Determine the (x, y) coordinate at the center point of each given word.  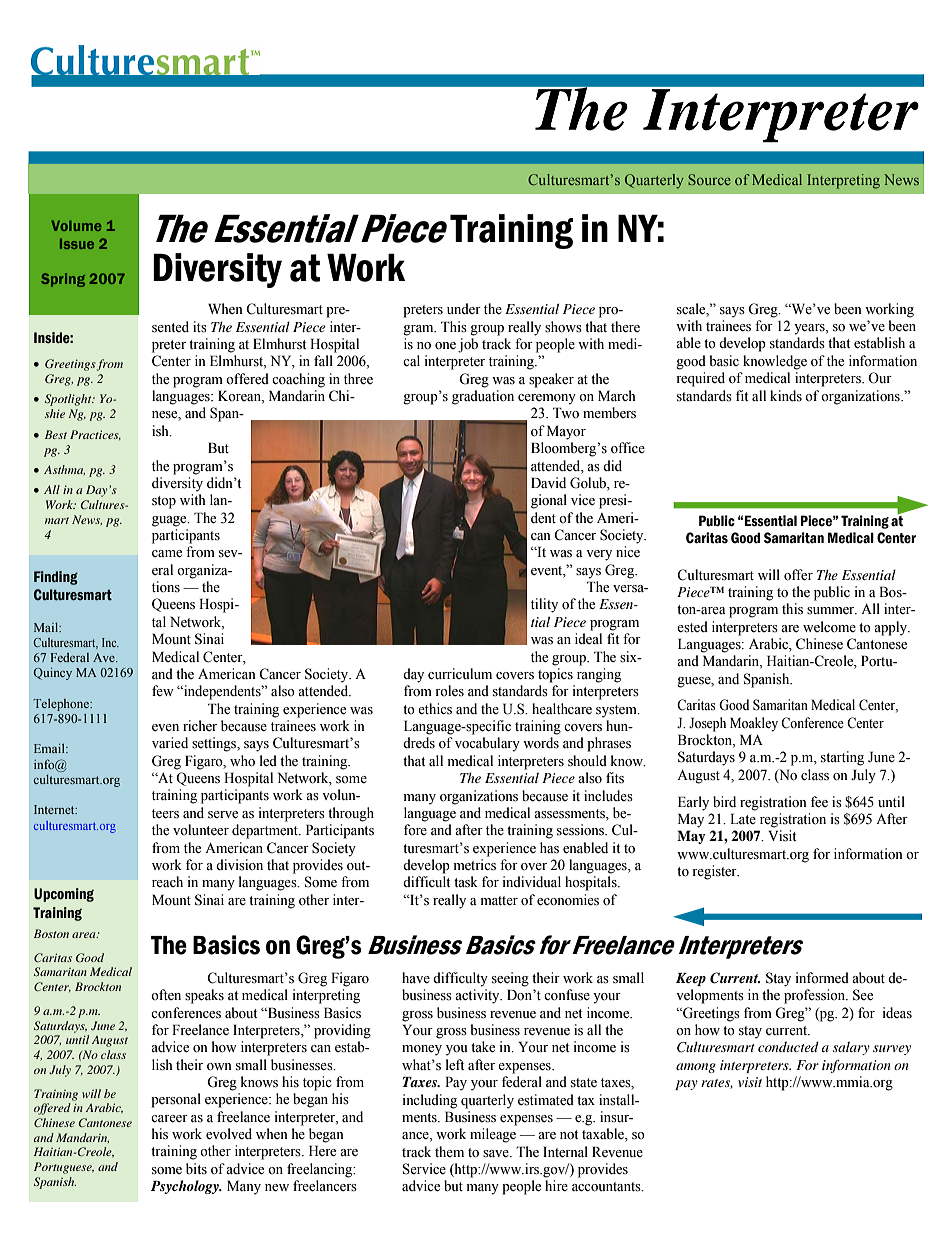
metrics (475, 865)
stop (164, 502)
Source (709, 179)
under (464, 308)
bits (196, 1169)
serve (223, 815)
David (548, 482)
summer (832, 611)
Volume (76, 225)
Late (743, 818)
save (497, 1154)
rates (717, 1084)
